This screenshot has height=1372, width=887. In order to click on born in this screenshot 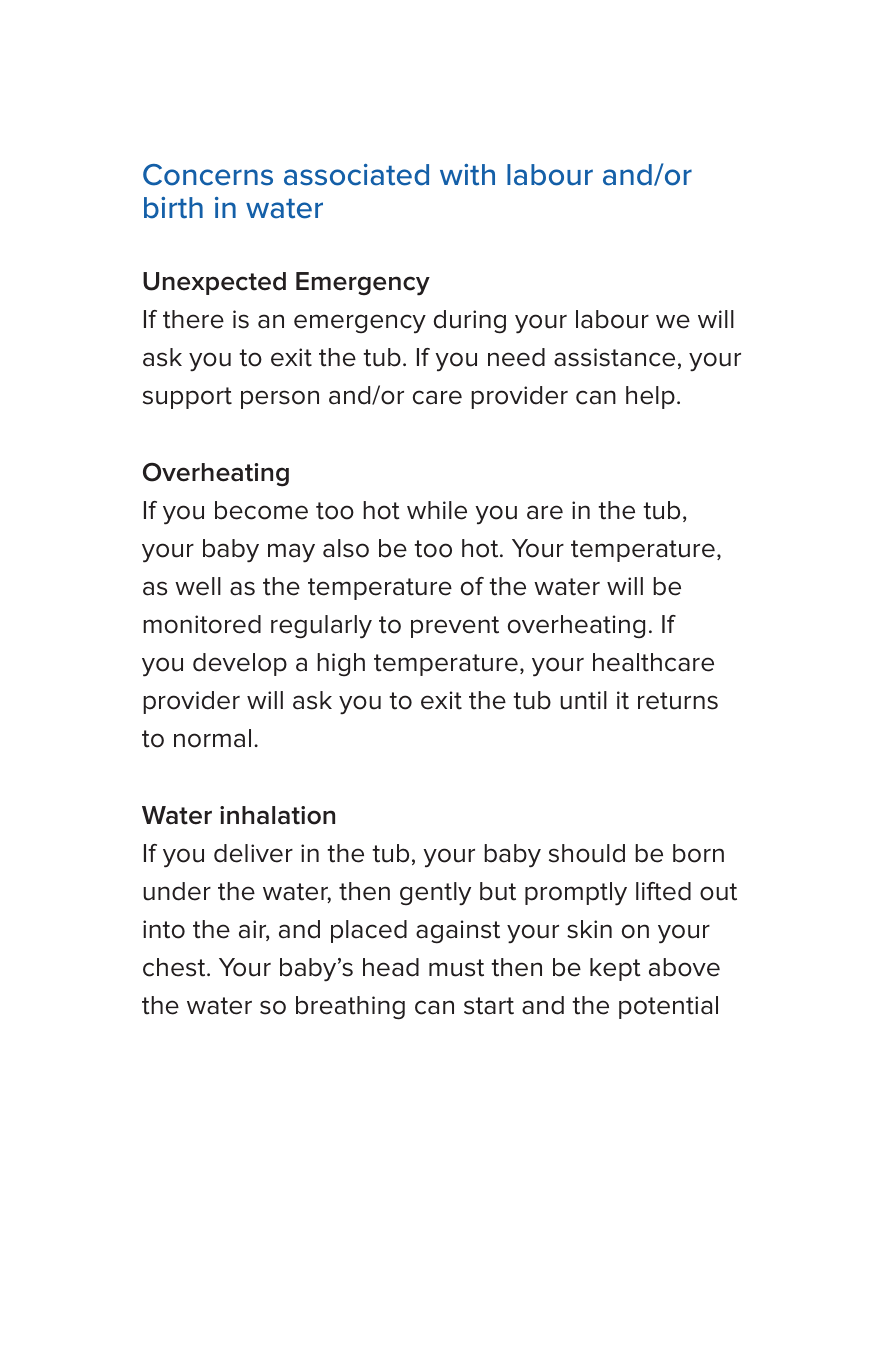, I will do `click(698, 853)`.
